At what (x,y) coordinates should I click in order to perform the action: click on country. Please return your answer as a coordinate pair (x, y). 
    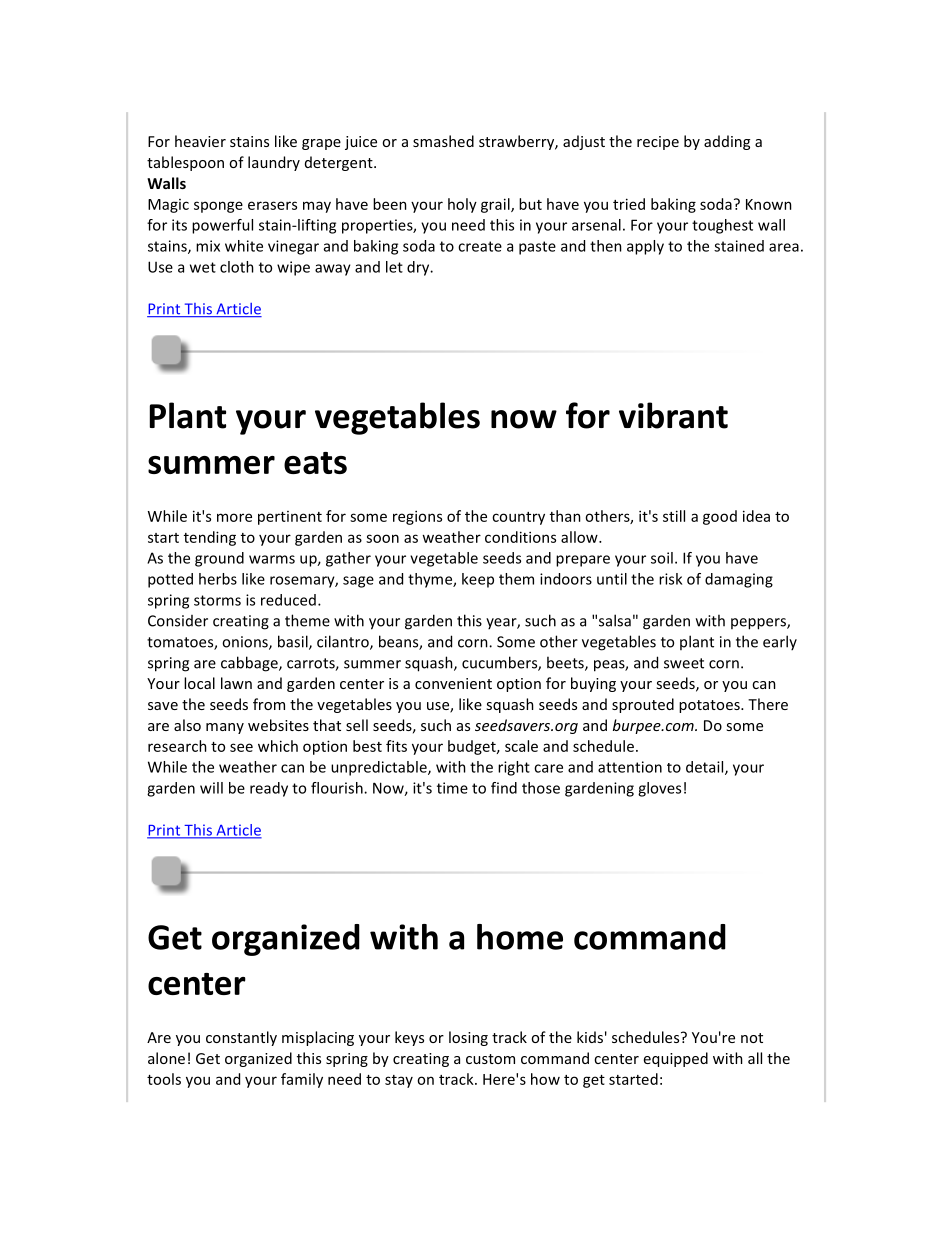
    Looking at the image, I should click on (518, 518).
